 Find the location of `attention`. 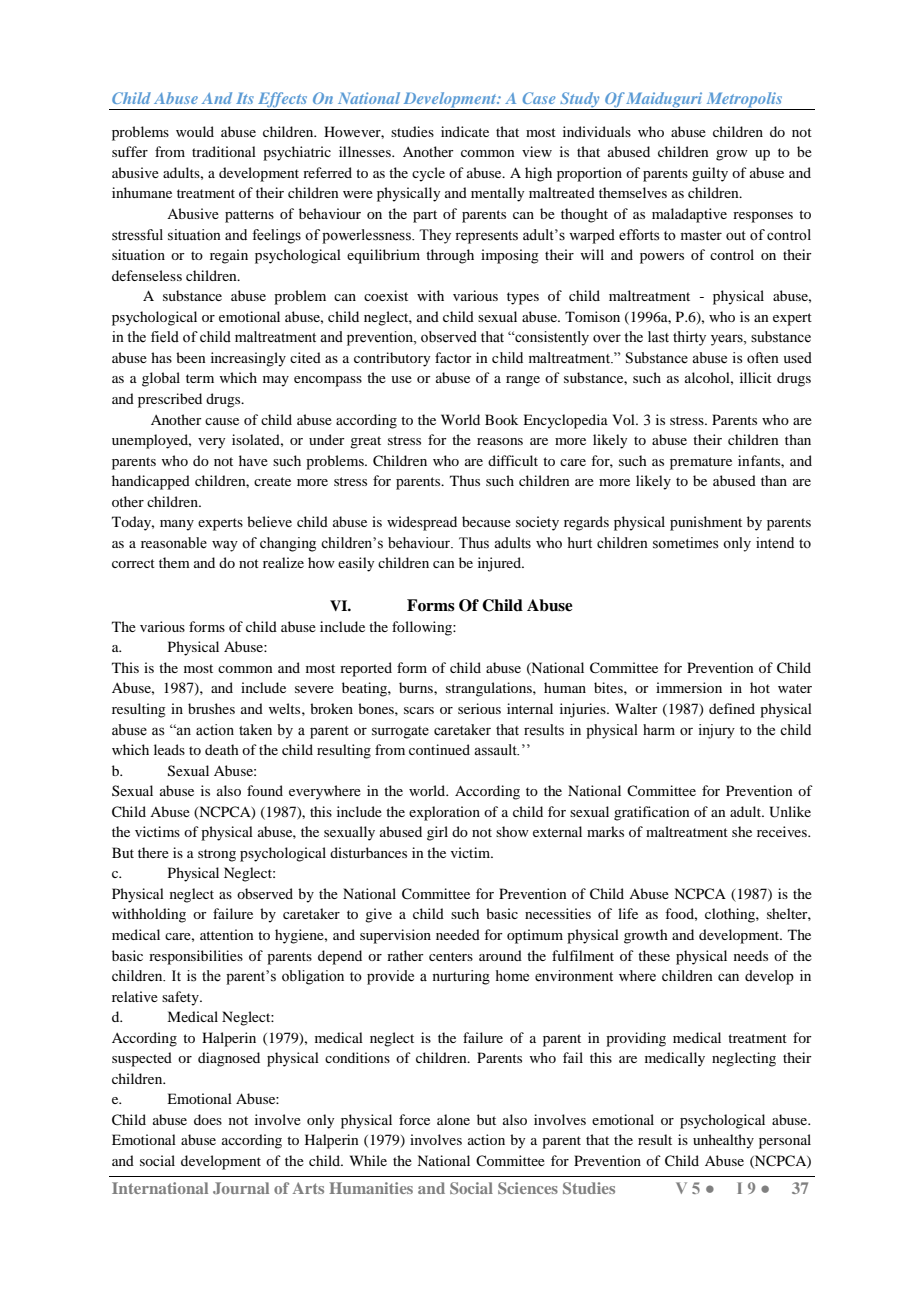

attention is located at coordinates (227, 934).
